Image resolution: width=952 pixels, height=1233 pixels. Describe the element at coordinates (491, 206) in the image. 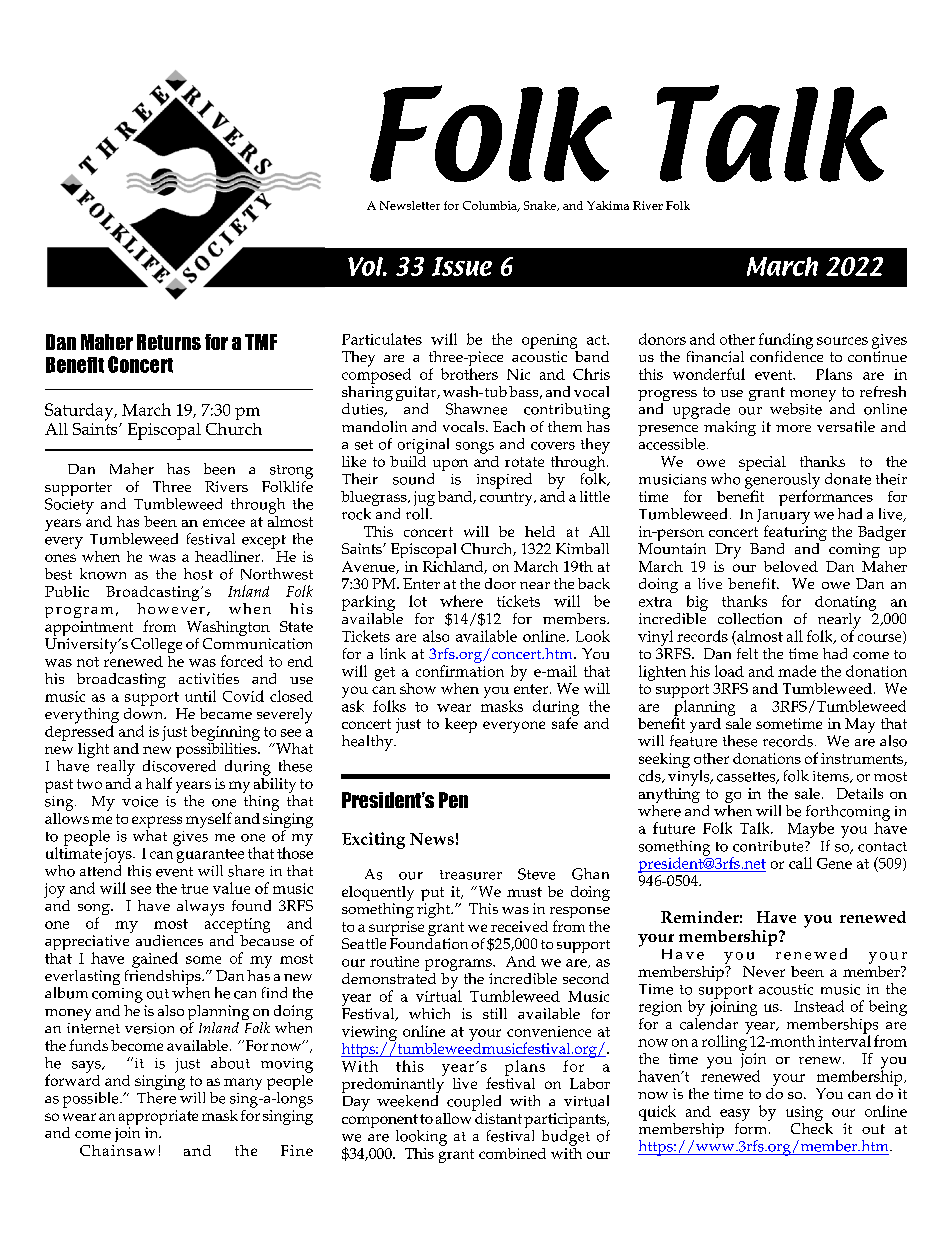

I see `Columbia` at that location.
